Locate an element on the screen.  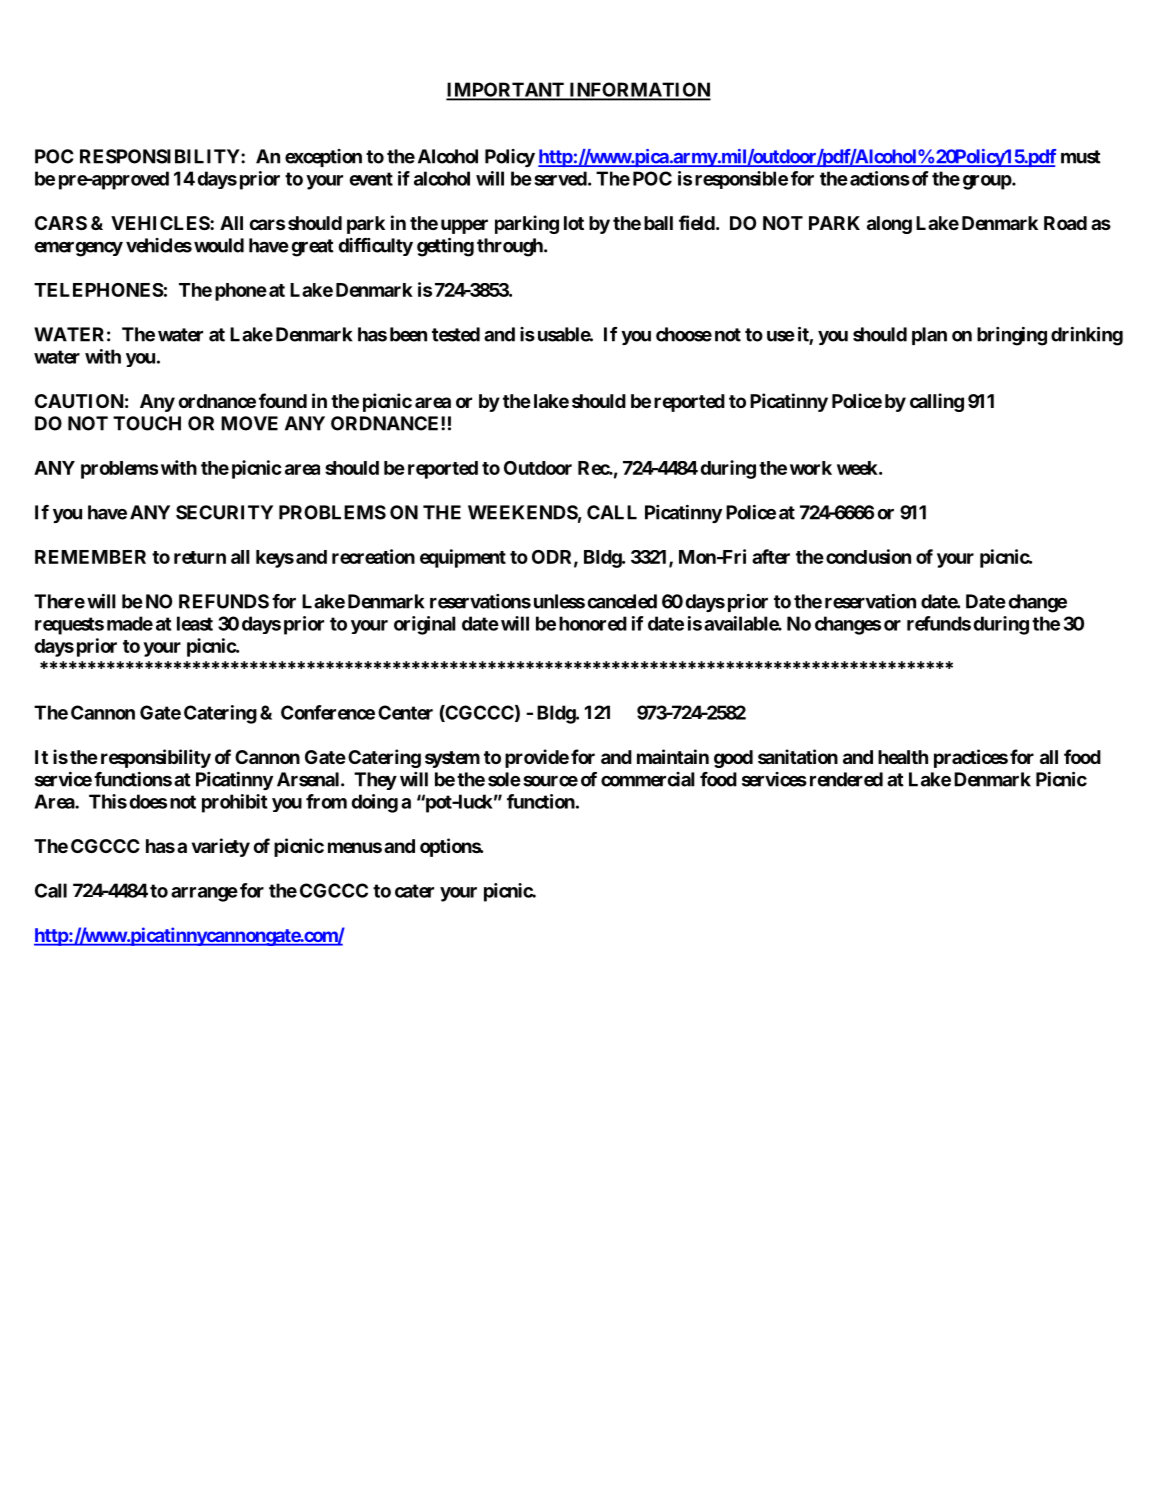
variety is located at coordinates (221, 847).
